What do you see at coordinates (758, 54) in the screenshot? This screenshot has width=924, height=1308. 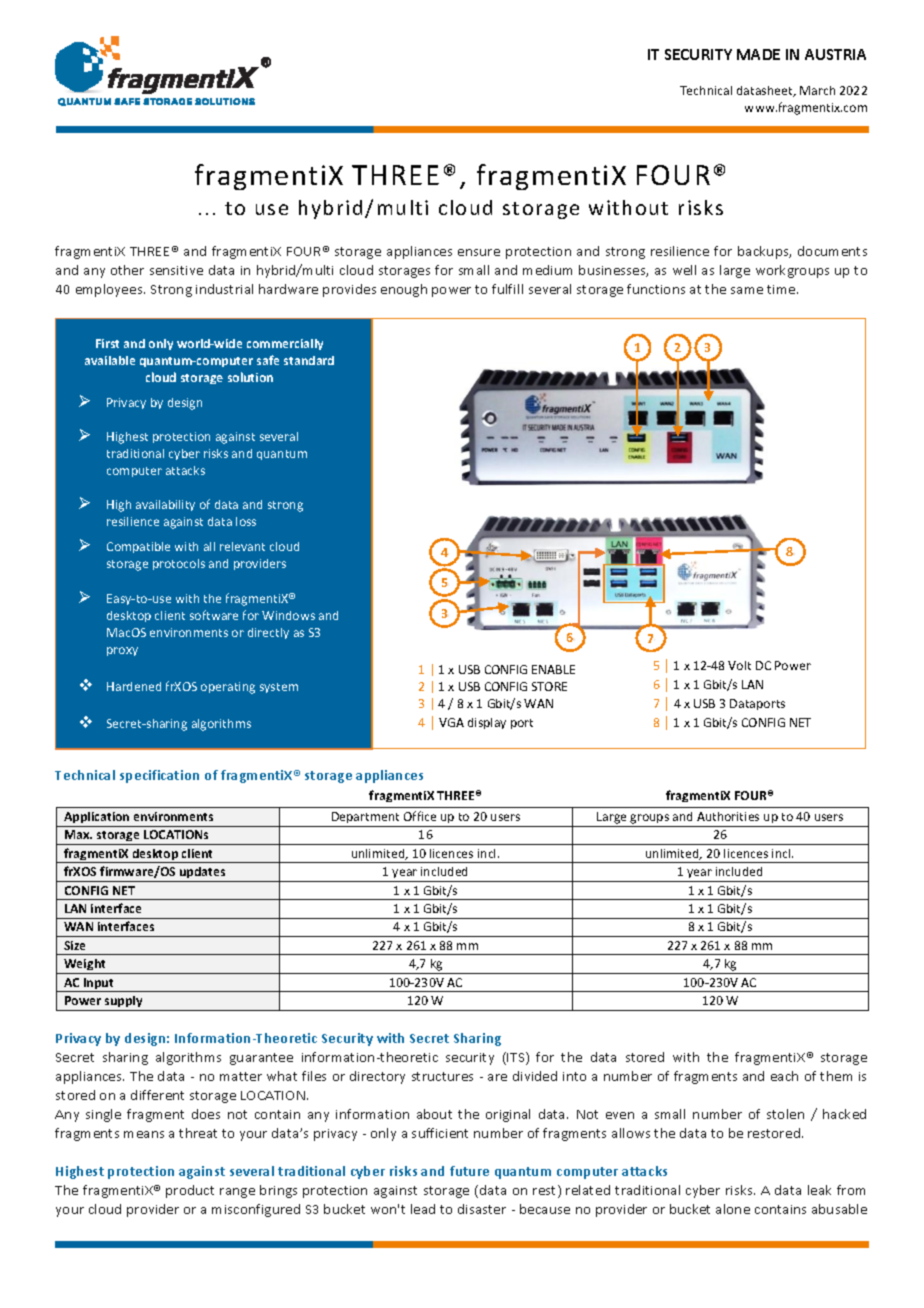 I see `MADE` at bounding box center [758, 54].
